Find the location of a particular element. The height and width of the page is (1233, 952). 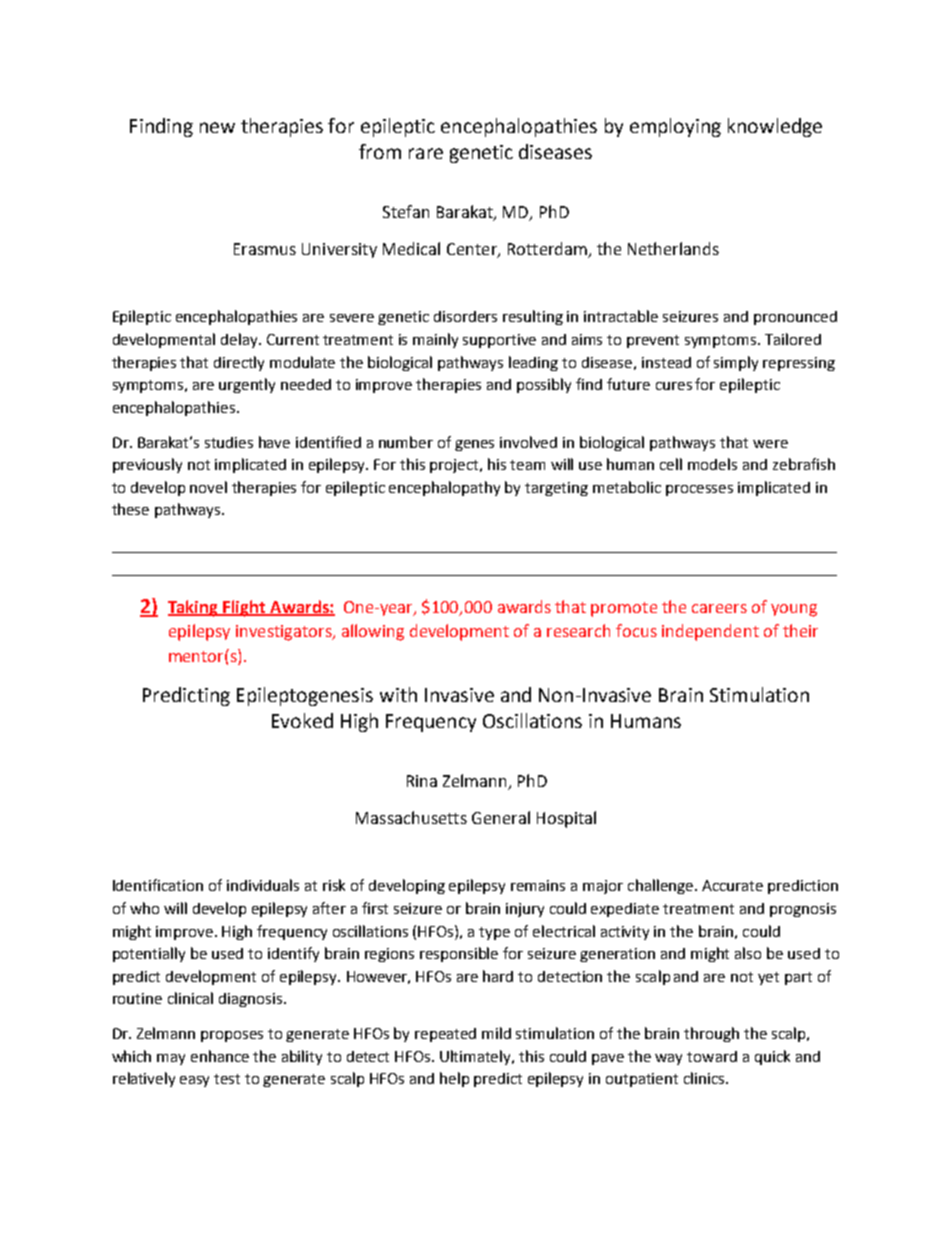

supportive is located at coordinates (499, 341).
